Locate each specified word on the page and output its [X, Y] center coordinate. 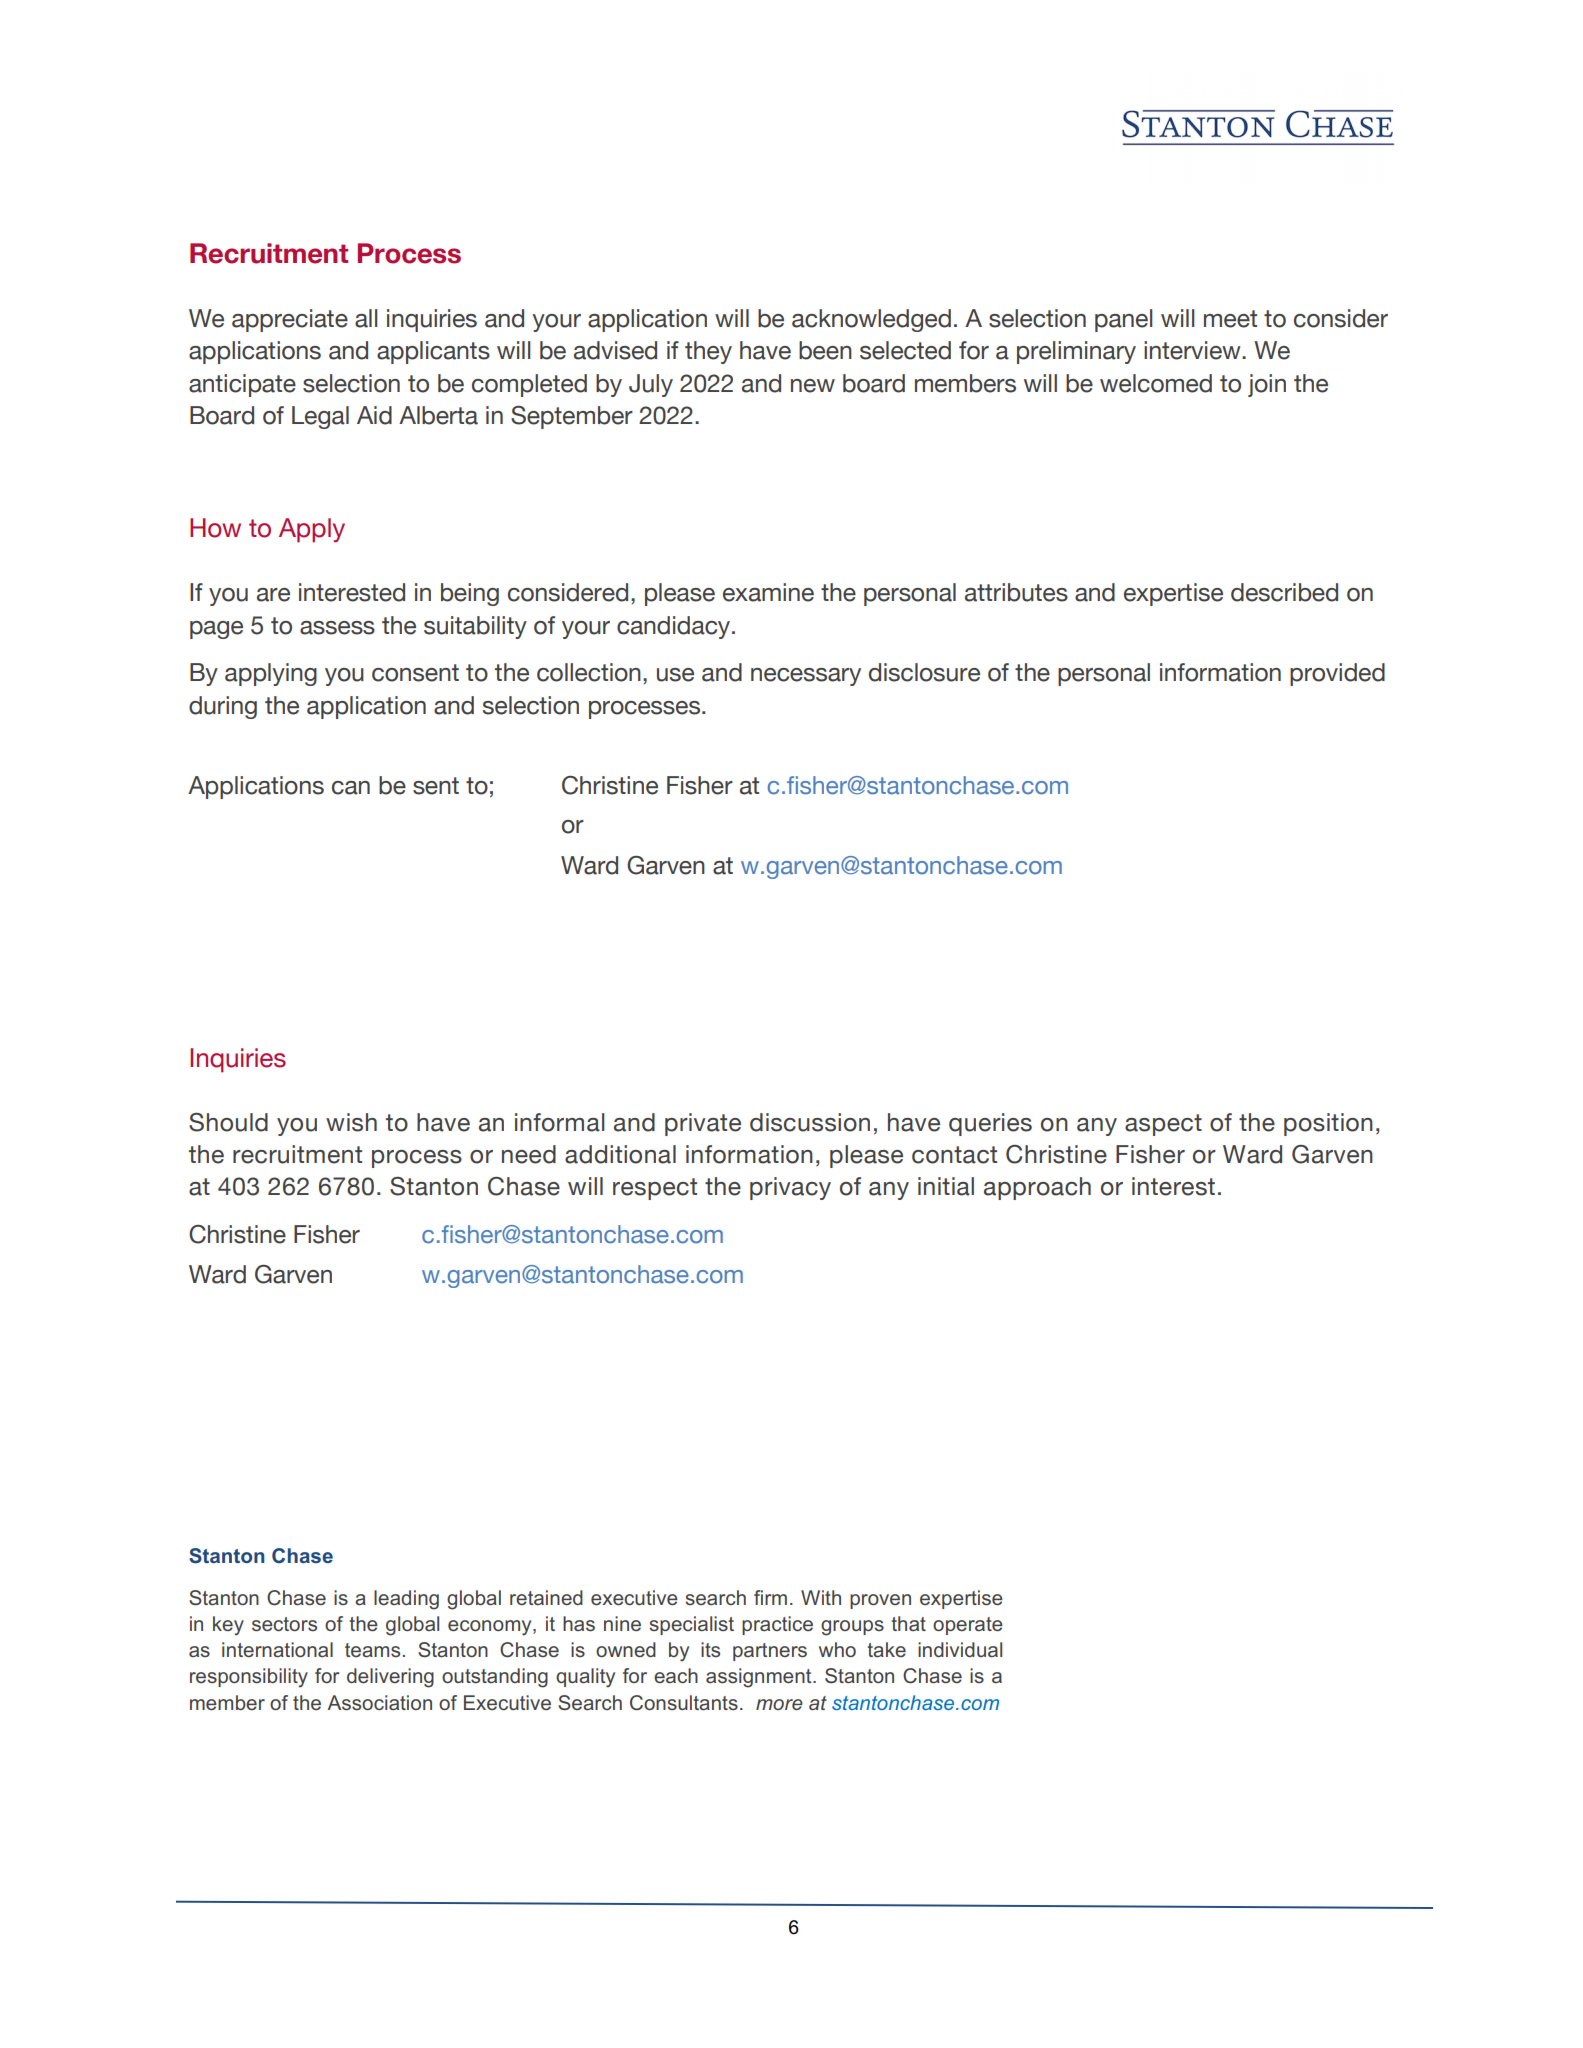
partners [770, 1652]
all [366, 318]
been [825, 350]
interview [1193, 350]
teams [372, 1650]
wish [351, 1122]
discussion [810, 1122]
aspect [1163, 1125]
